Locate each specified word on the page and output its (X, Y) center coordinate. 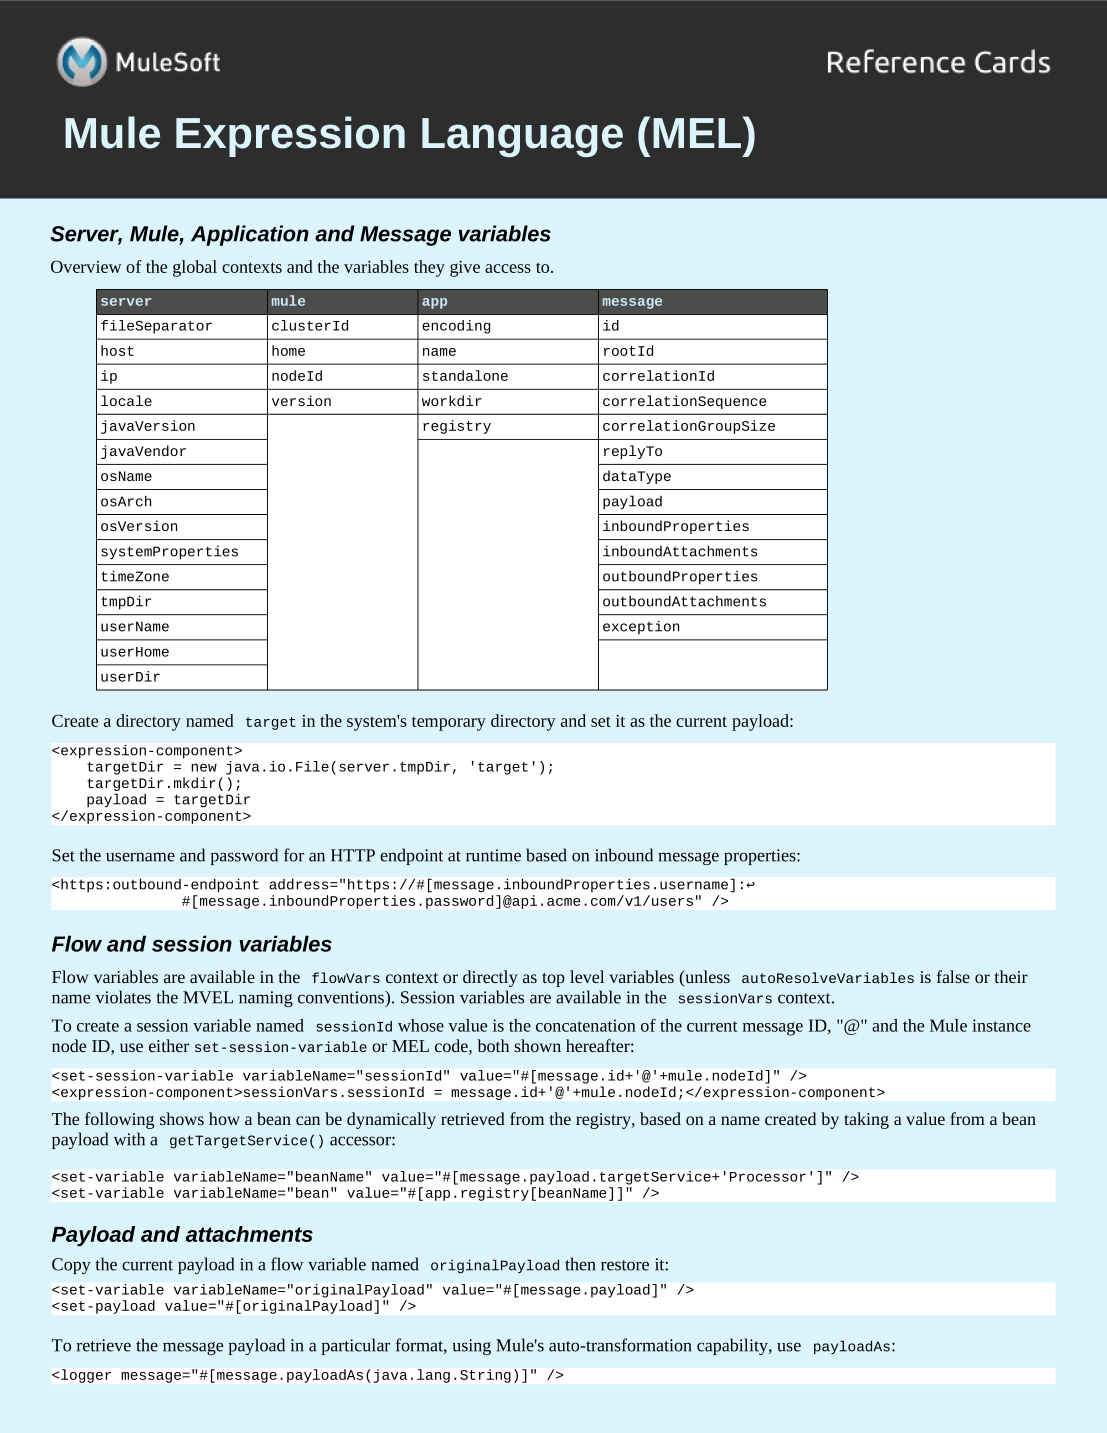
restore (625, 1265)
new (204, 767)
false (953, 976)
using (471, 1347)
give (465, 269)
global (195, 268)
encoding (456, 327)
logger (86, 1376)
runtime (493, 855)
